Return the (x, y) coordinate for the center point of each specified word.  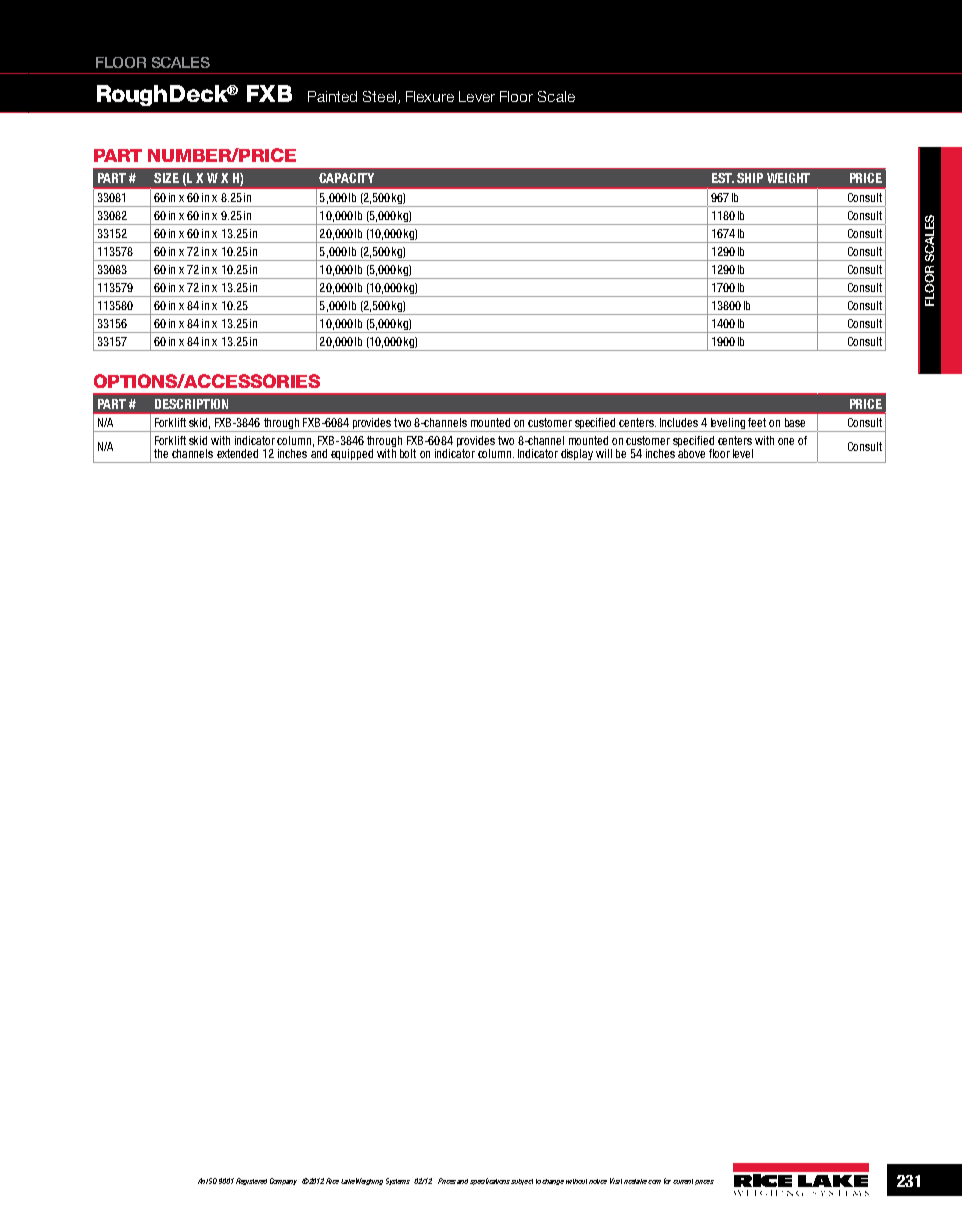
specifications (491, 1181)
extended (237, 453)
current (683, 1181)
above (691, 452)
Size (166, 178)
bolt (408, 453)
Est (723, 178)
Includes (679, 422)
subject (522, 1182)
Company (283, 1181)
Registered (251, 1181)
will (604, 453)
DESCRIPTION (191, 404)
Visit (616, 1181)
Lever (477, 96)
